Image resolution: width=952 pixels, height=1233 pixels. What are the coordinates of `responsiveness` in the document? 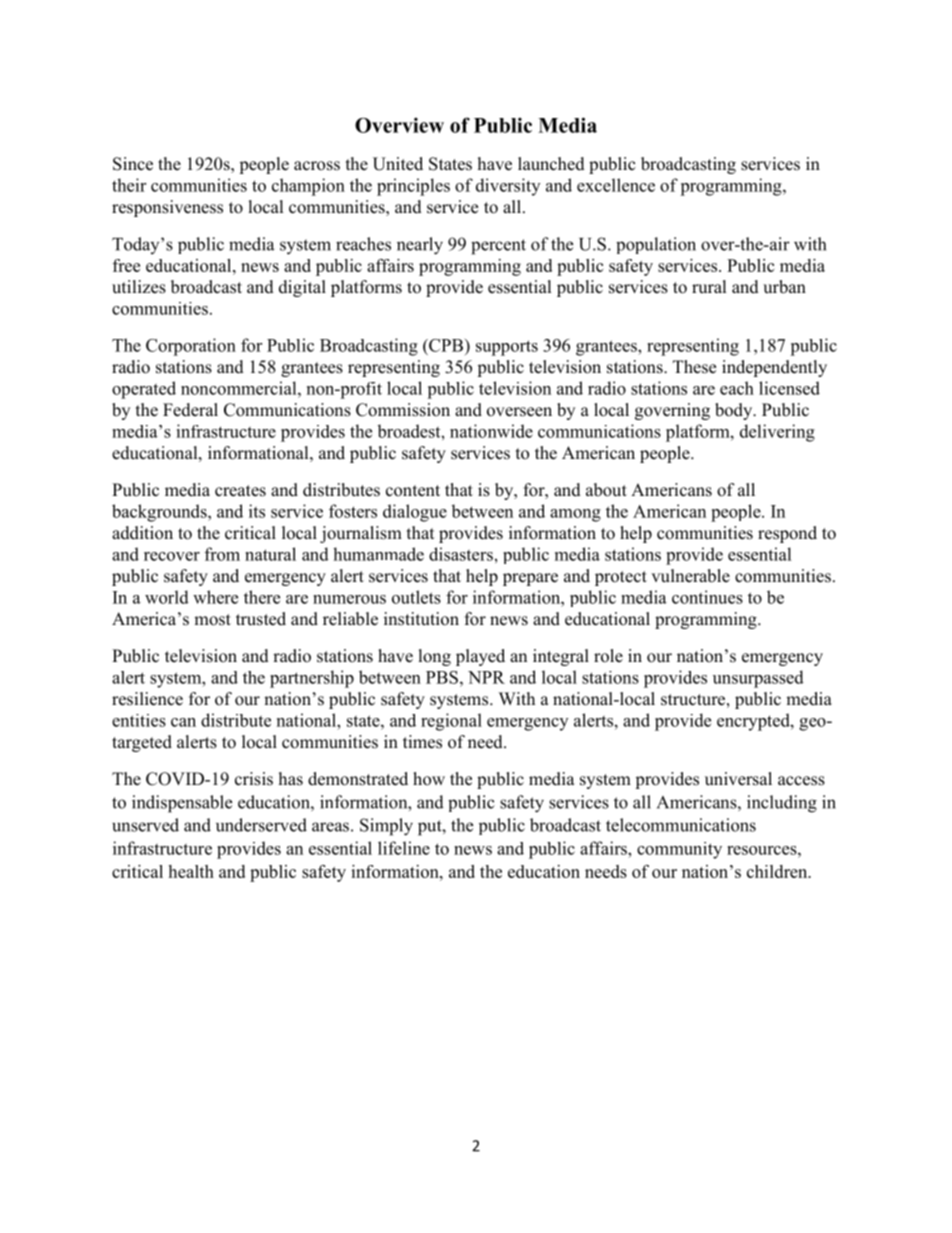 It's located at (167, 208).
